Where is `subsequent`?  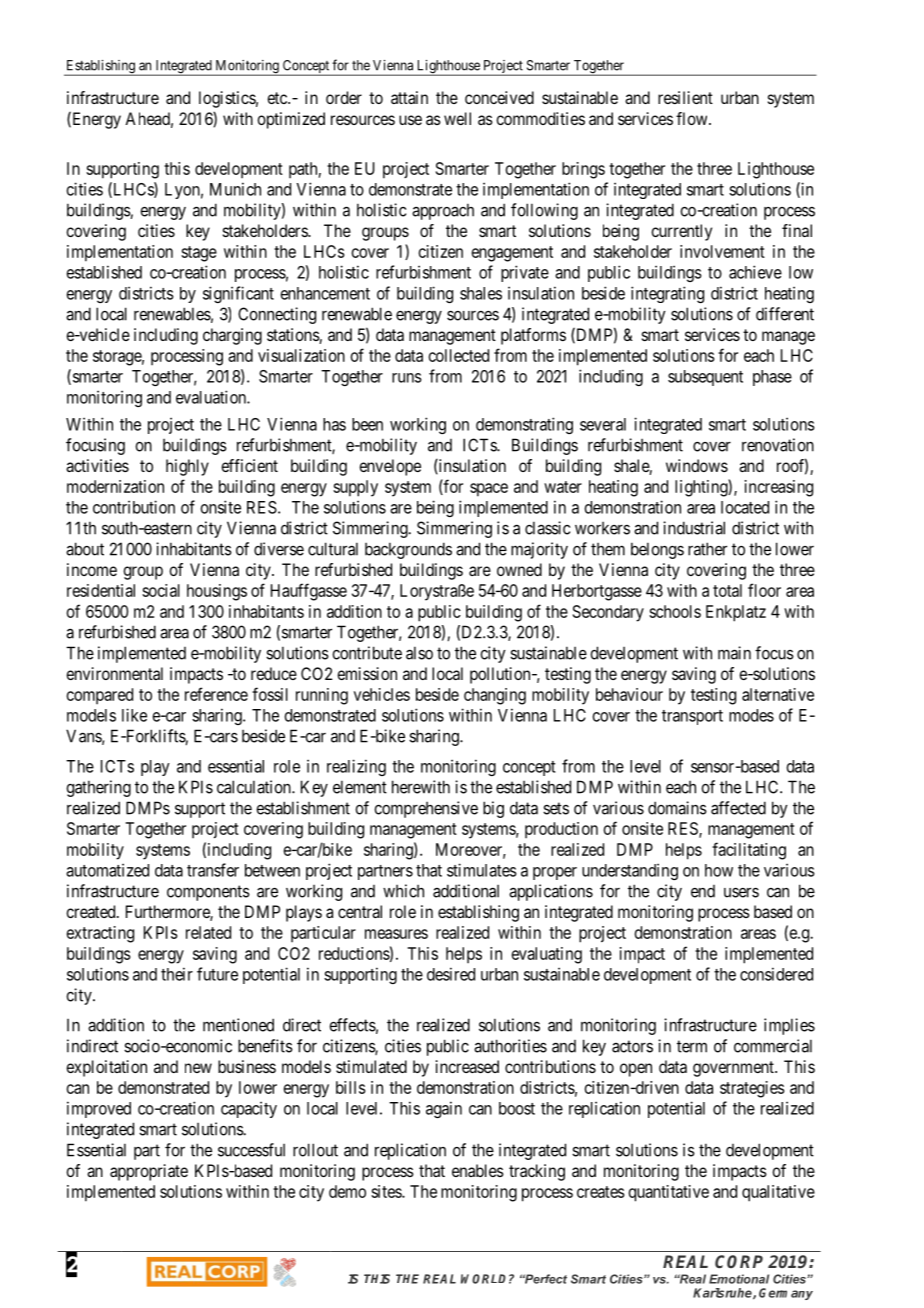
subsequent is located at coordinates (705, 378).
